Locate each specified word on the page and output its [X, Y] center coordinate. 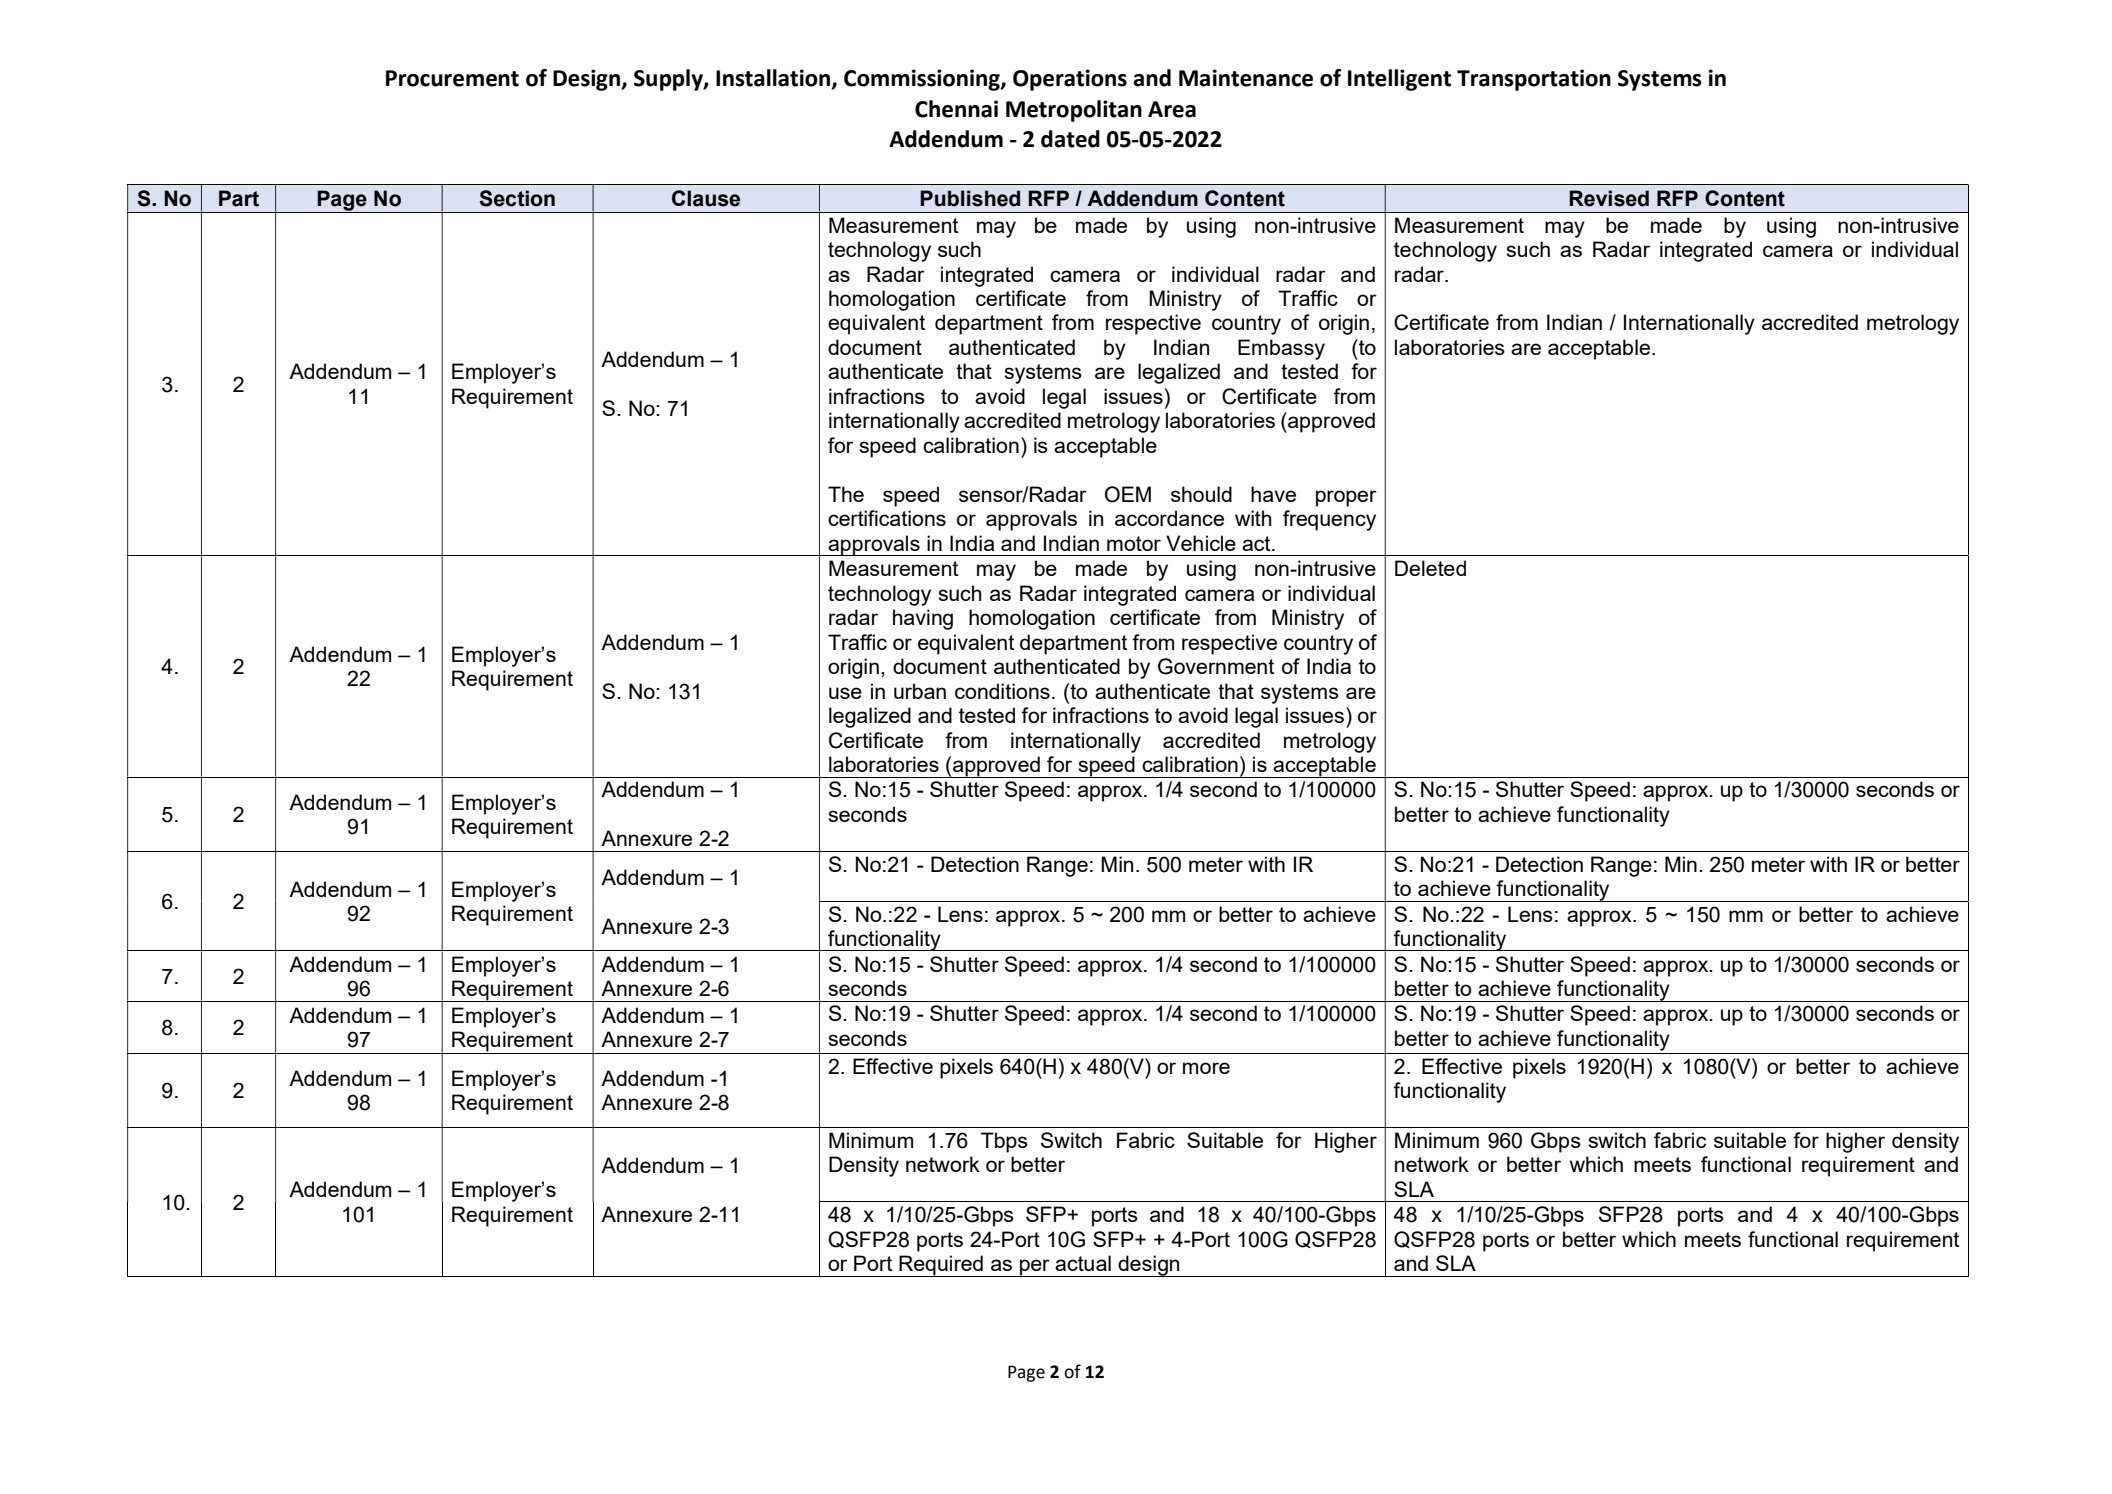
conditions [1002, 691]
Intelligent [1399, 80]
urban [920, 691]
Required [941, 1266]
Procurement [452, 78]
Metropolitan [1074, 111]
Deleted [1430, 568]
